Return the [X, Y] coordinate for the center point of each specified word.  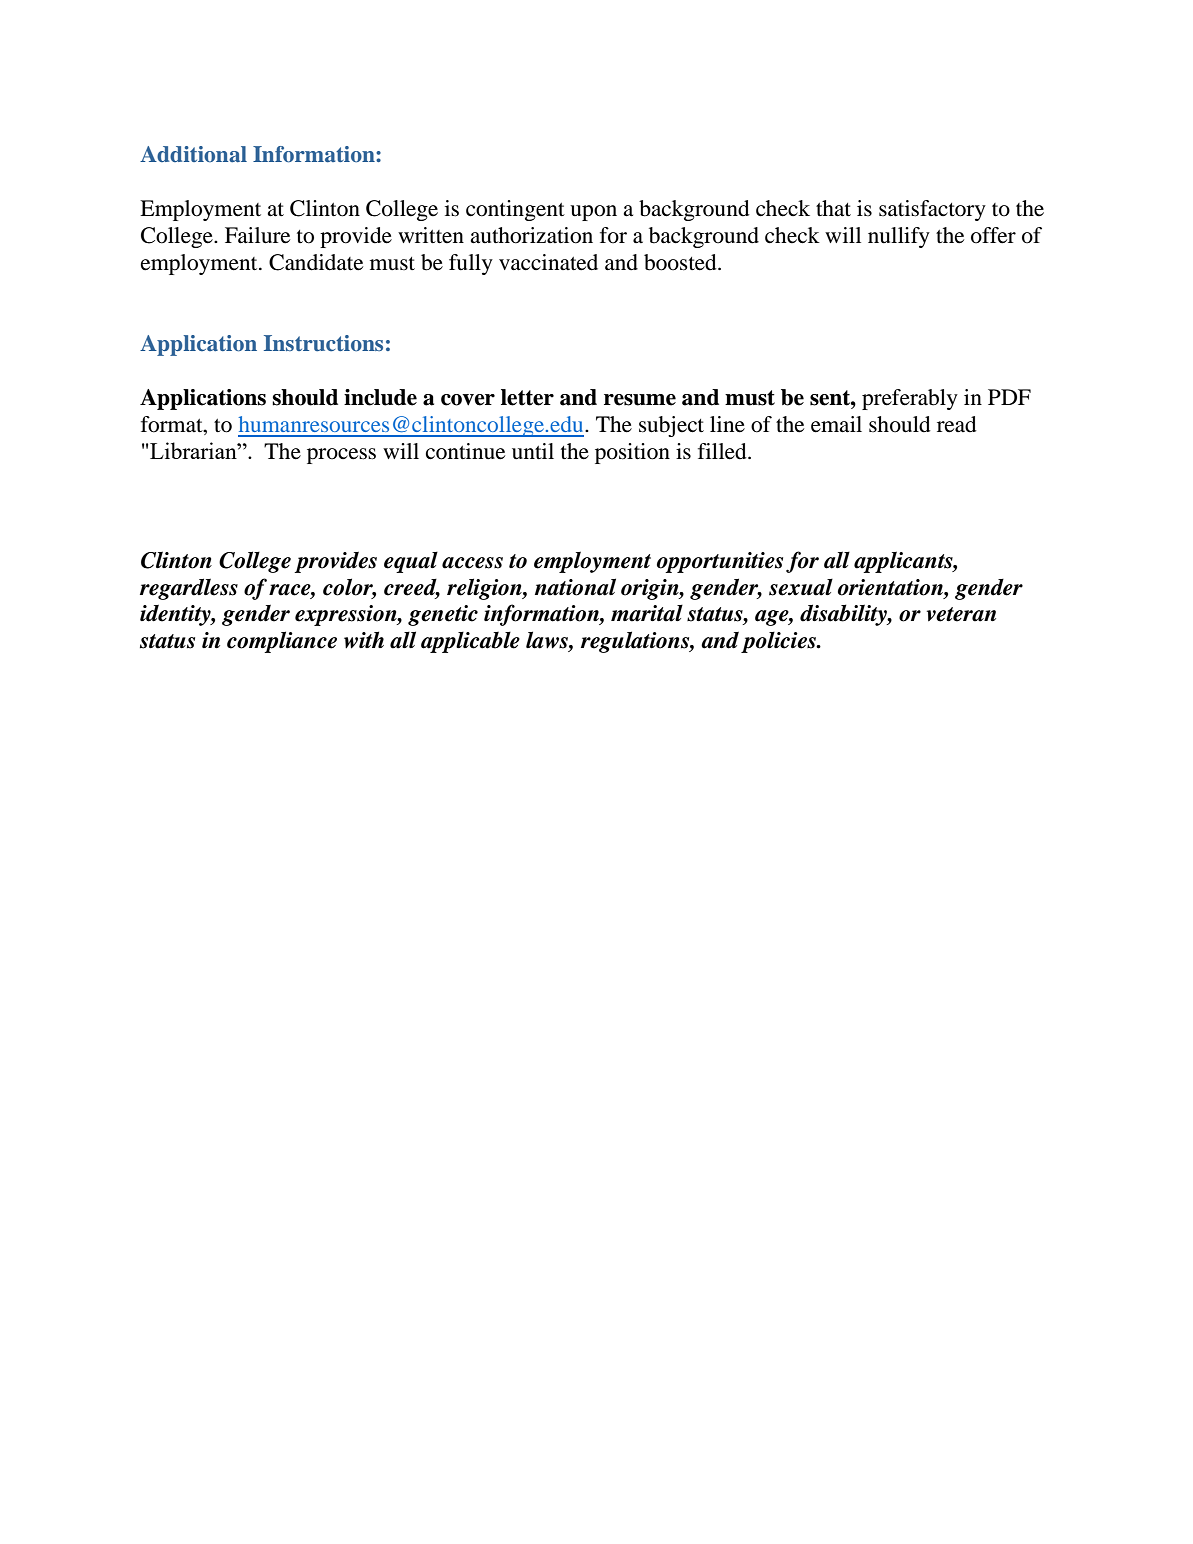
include [380, 397]
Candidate [316, 262]
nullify [899, 237]
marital [647, 613]
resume [640, 400]
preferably [910, 399]
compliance [282, 642]
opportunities [720, 562]
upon [593, 213]
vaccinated [548, 262]
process [341, 456]
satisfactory [932, 210]
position [632, 453]
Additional [193, 154]
